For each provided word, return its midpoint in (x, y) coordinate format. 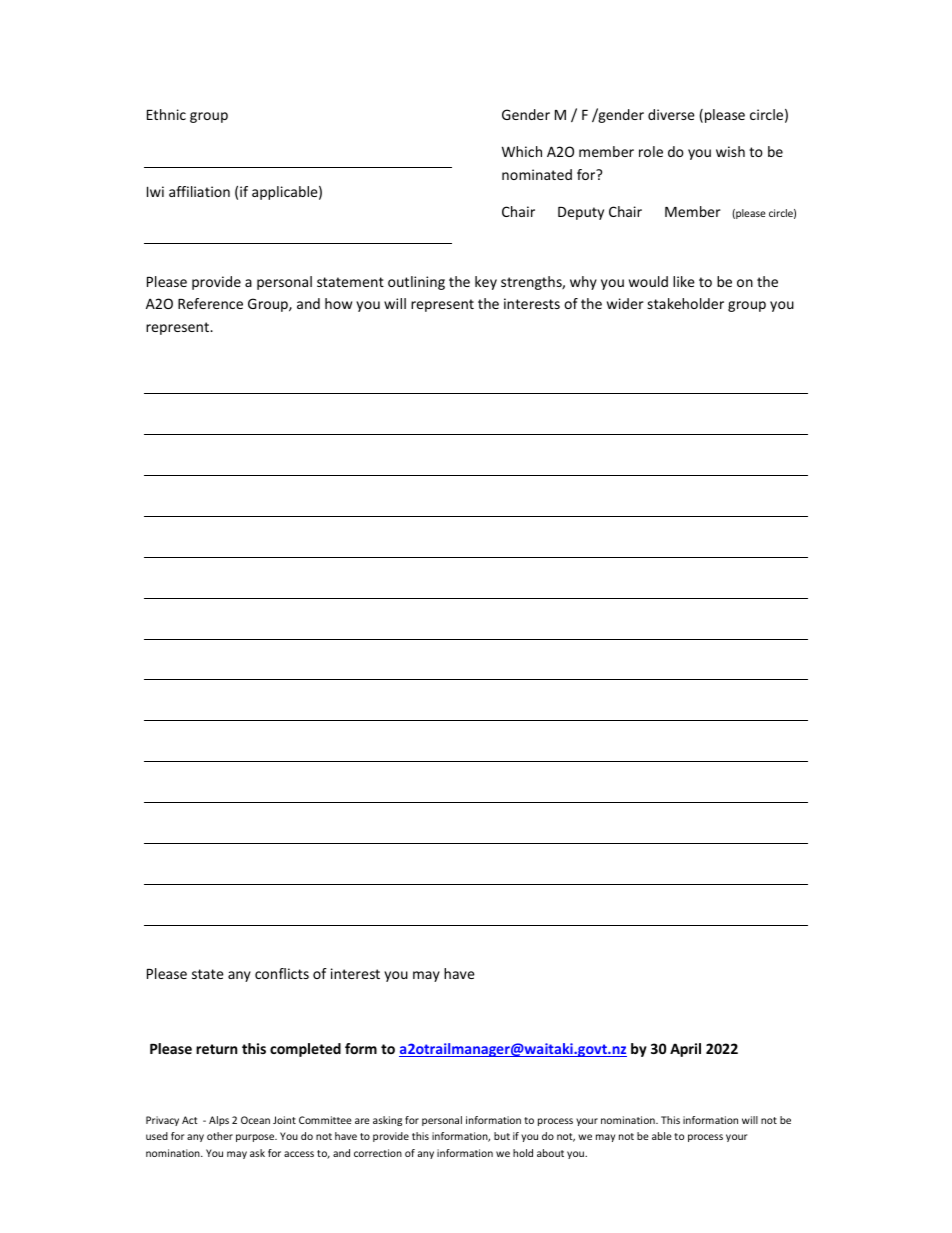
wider (625, 303)
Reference (210, 303)
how (338, 303)
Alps (219, 1121)
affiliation (199, 191)
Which (522, 151)
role (651, 151)
